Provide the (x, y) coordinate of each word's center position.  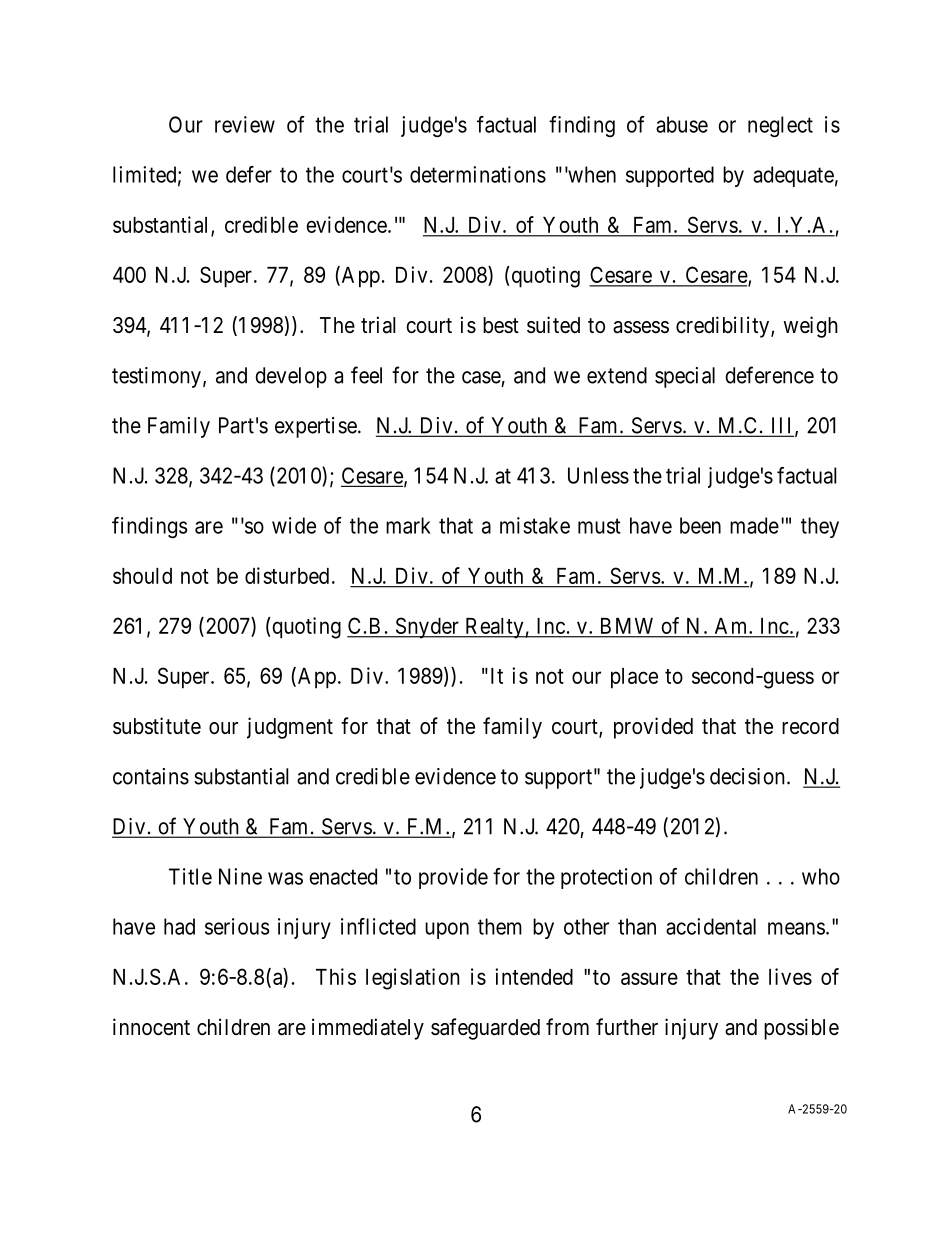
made (754, 525)
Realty (494, 628)
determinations (478, 174)
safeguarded (485, 1029)
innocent (151, 1027)
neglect (780, 126)
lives (790, 976)
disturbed (287, 575)
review (245, 124)
